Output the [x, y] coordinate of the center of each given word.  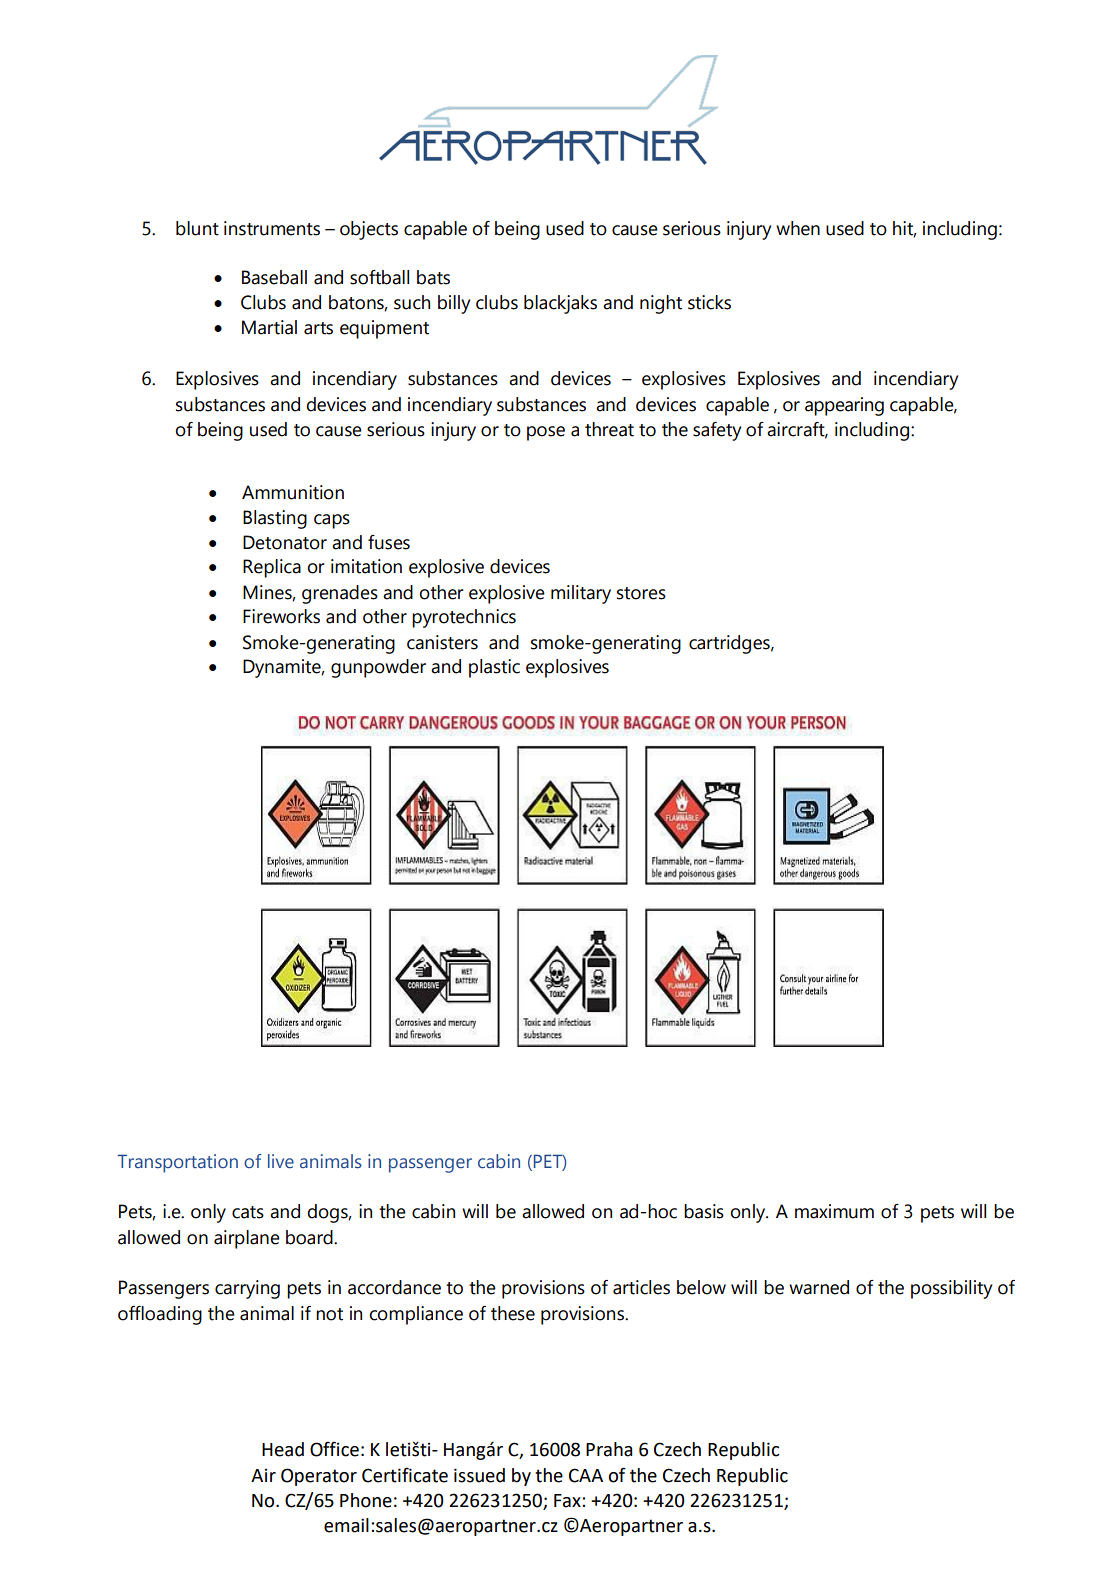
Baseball [274, 277]
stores [641, 593]
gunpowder [378, 668]
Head [283, 1449]
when [798, 228]
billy [454, 304]
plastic [494, 668]
